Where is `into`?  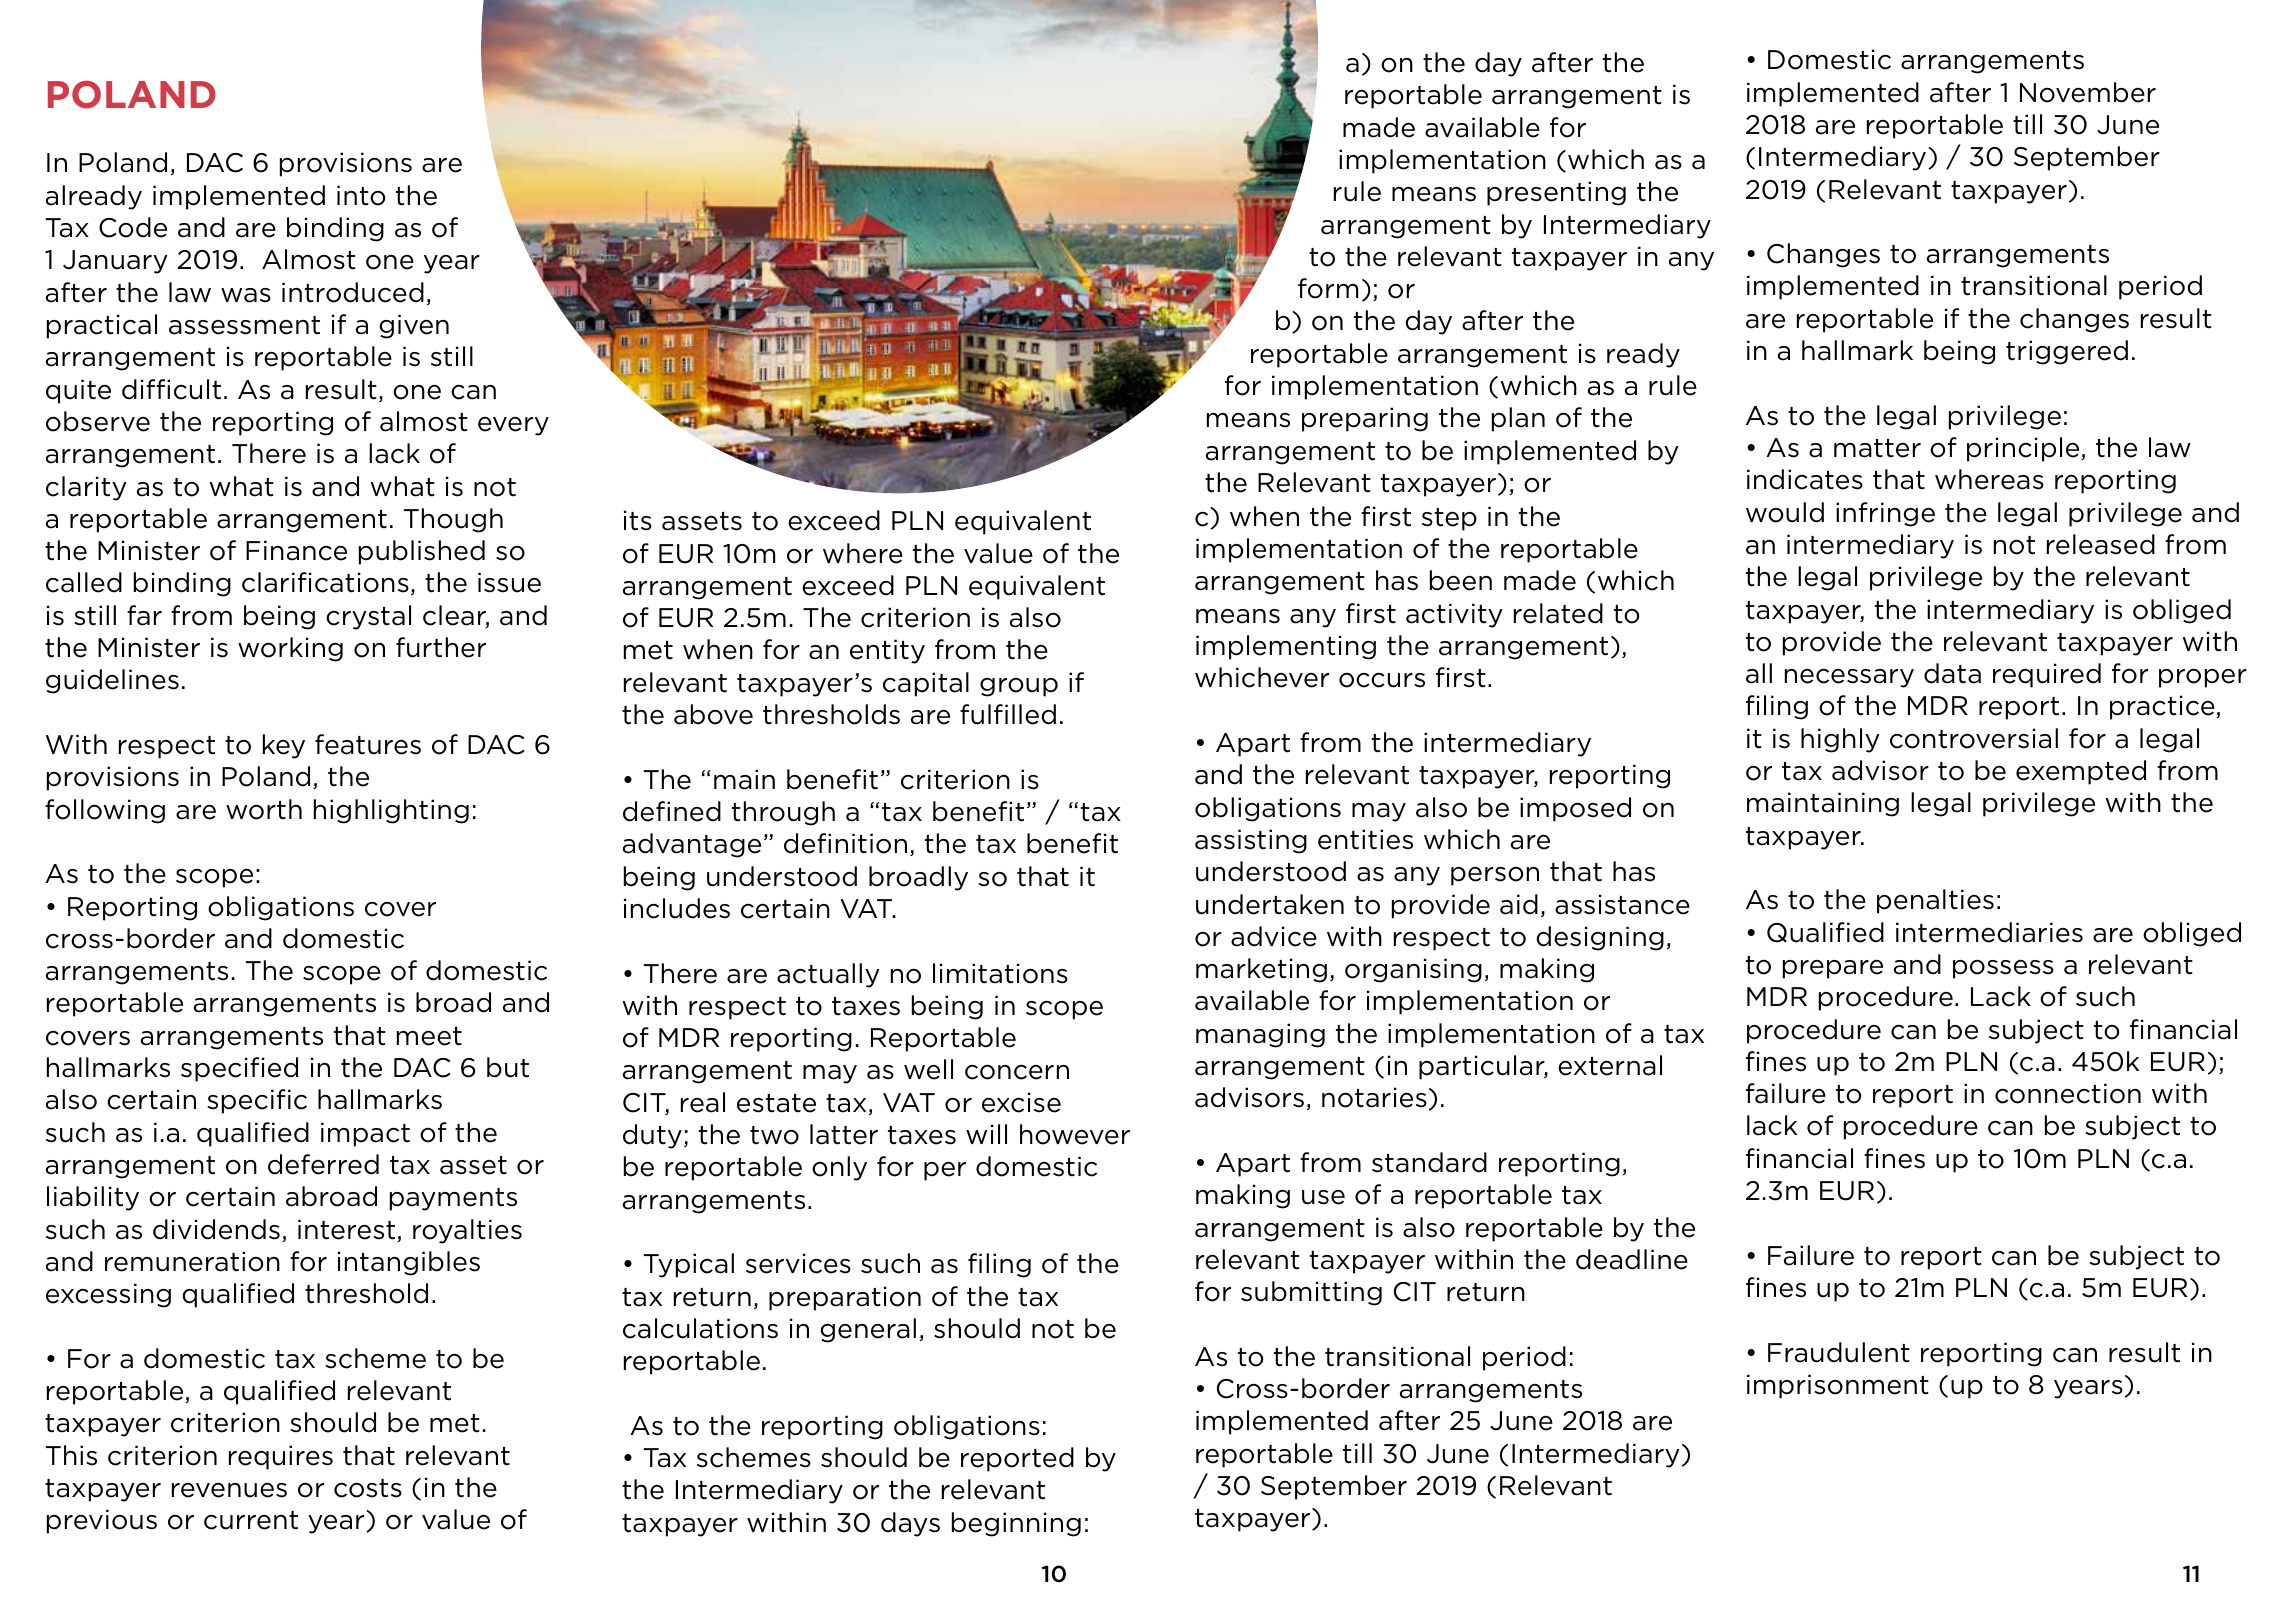
into is located at coordinates (361, 195).
